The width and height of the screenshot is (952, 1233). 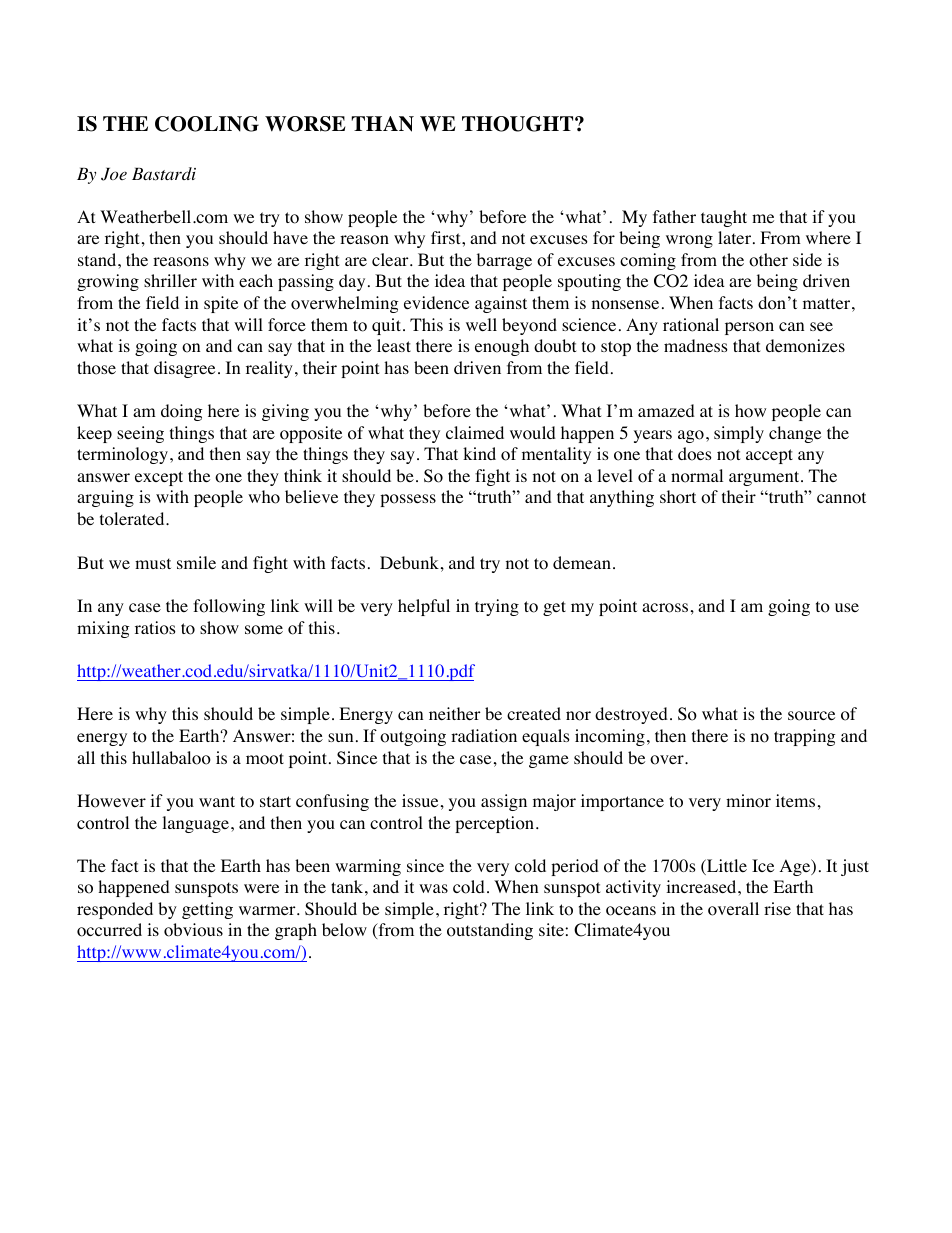 I want to click on COOLING, so click(x=207, y=124).
